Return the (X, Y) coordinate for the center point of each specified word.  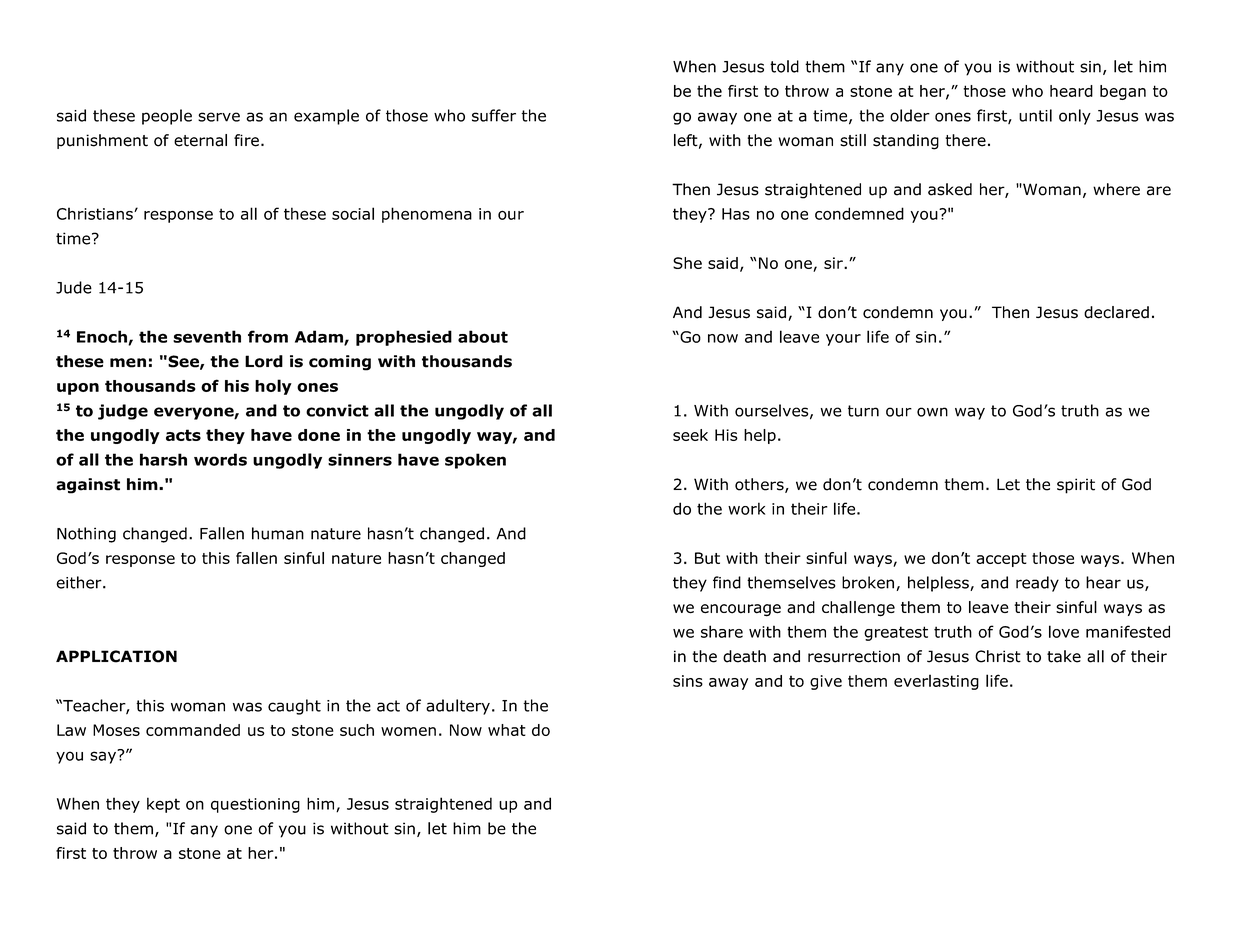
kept (163, 805)
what (507, 730)
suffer (494, 115)
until (1035, 115)
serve (219, 117)
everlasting (936, 682)
